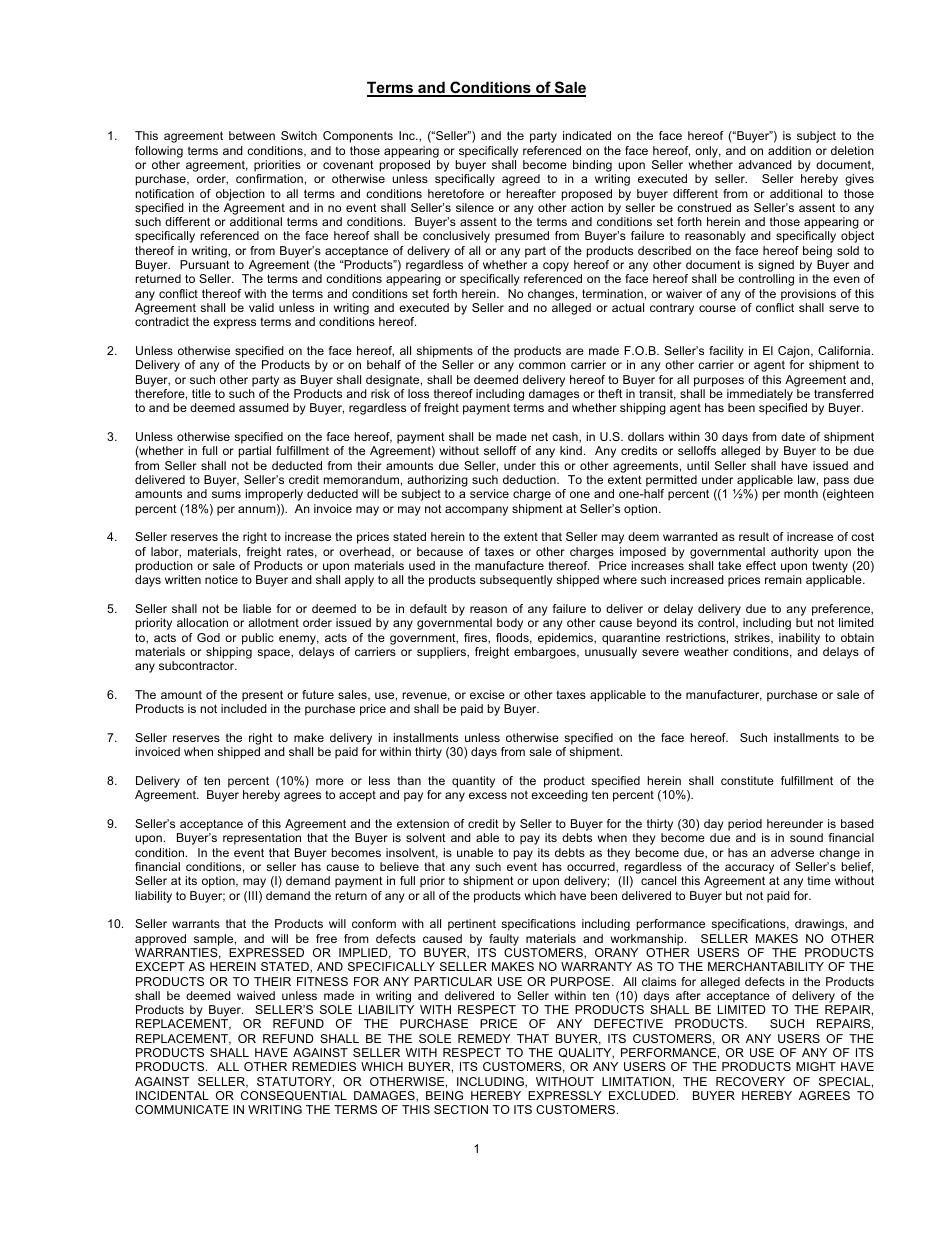 The width and height of the image is (952, 1233). What do you see at coordinates (765, 164) in the image?
I see `advanced` at bounding box center [765, 164].
